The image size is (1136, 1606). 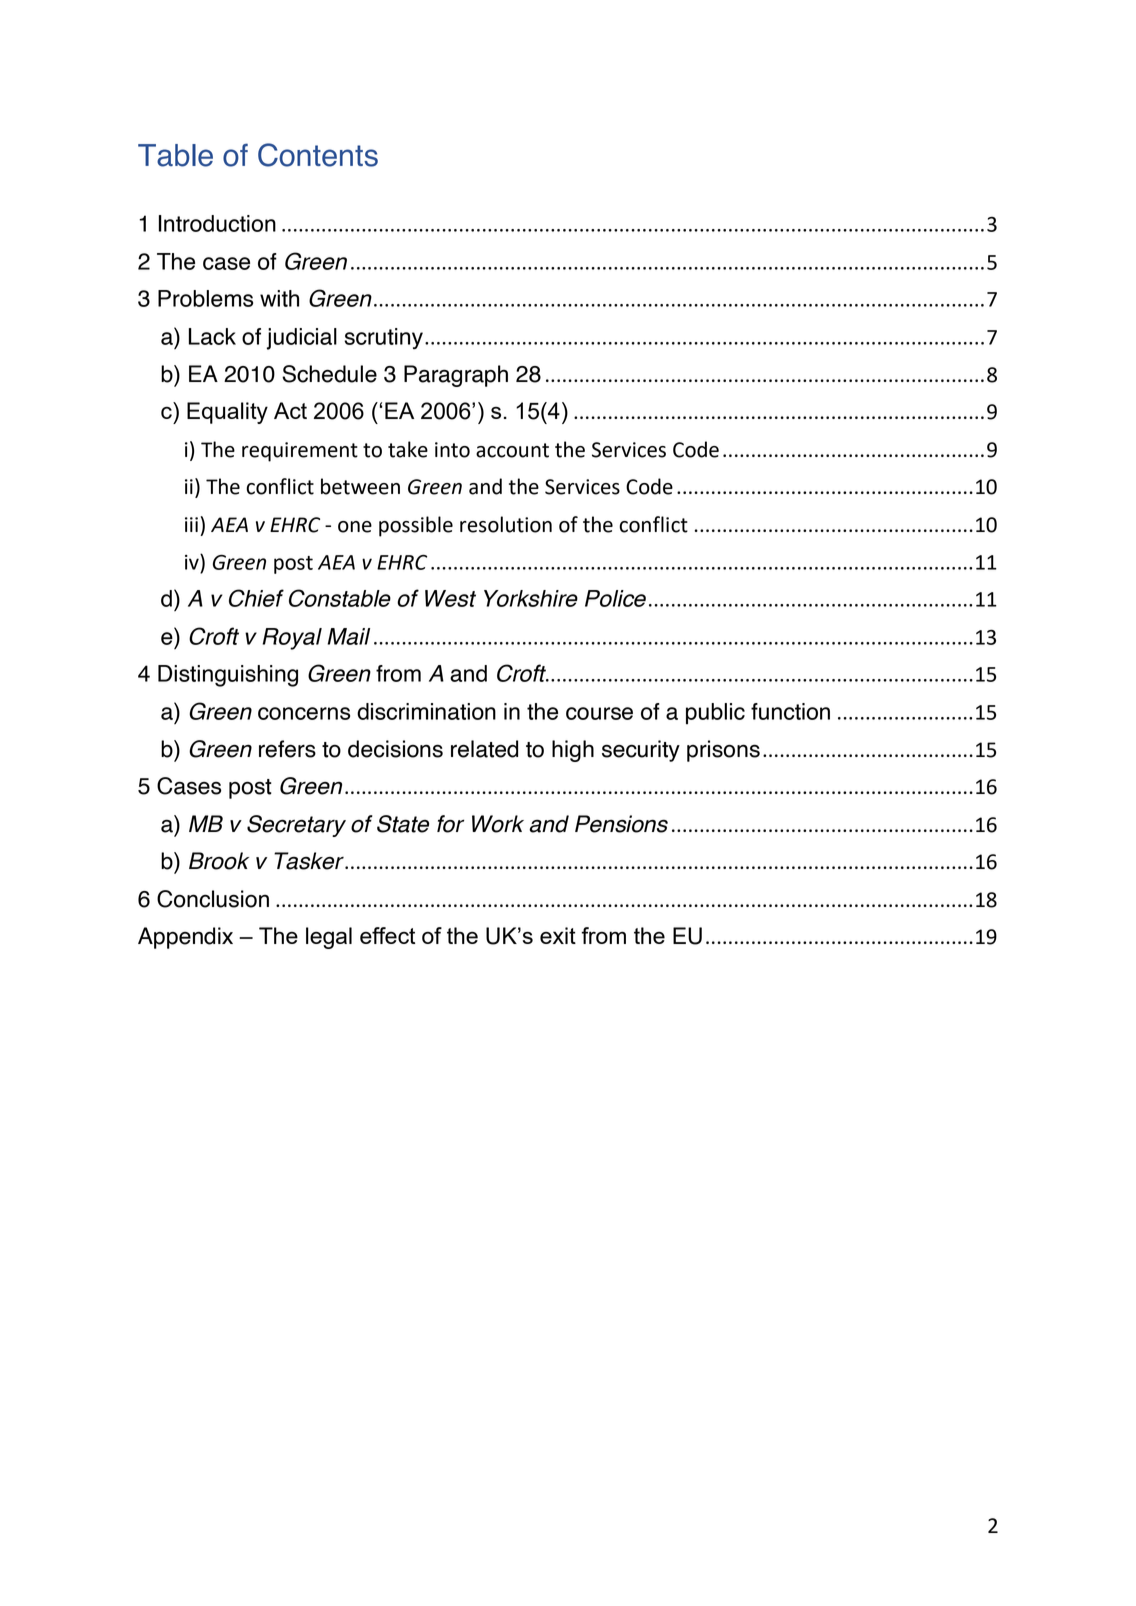 I want to click on Contents, so click(x=318, y=155).
